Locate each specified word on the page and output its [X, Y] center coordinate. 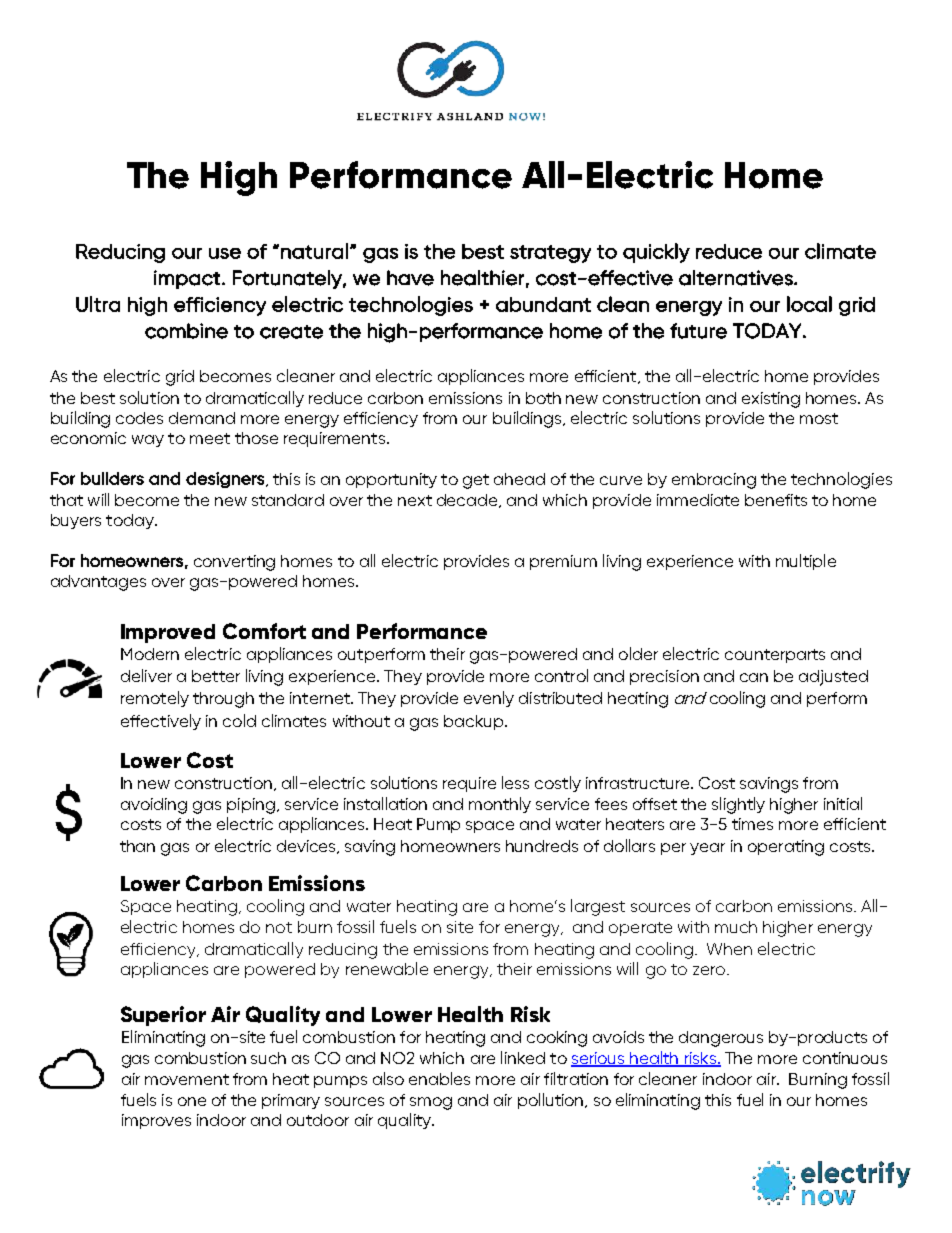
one [192, 1101]
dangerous [721, 1039]
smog [431, 1103]
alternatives [737, 278]
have [410, 278]
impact [187, 279]
